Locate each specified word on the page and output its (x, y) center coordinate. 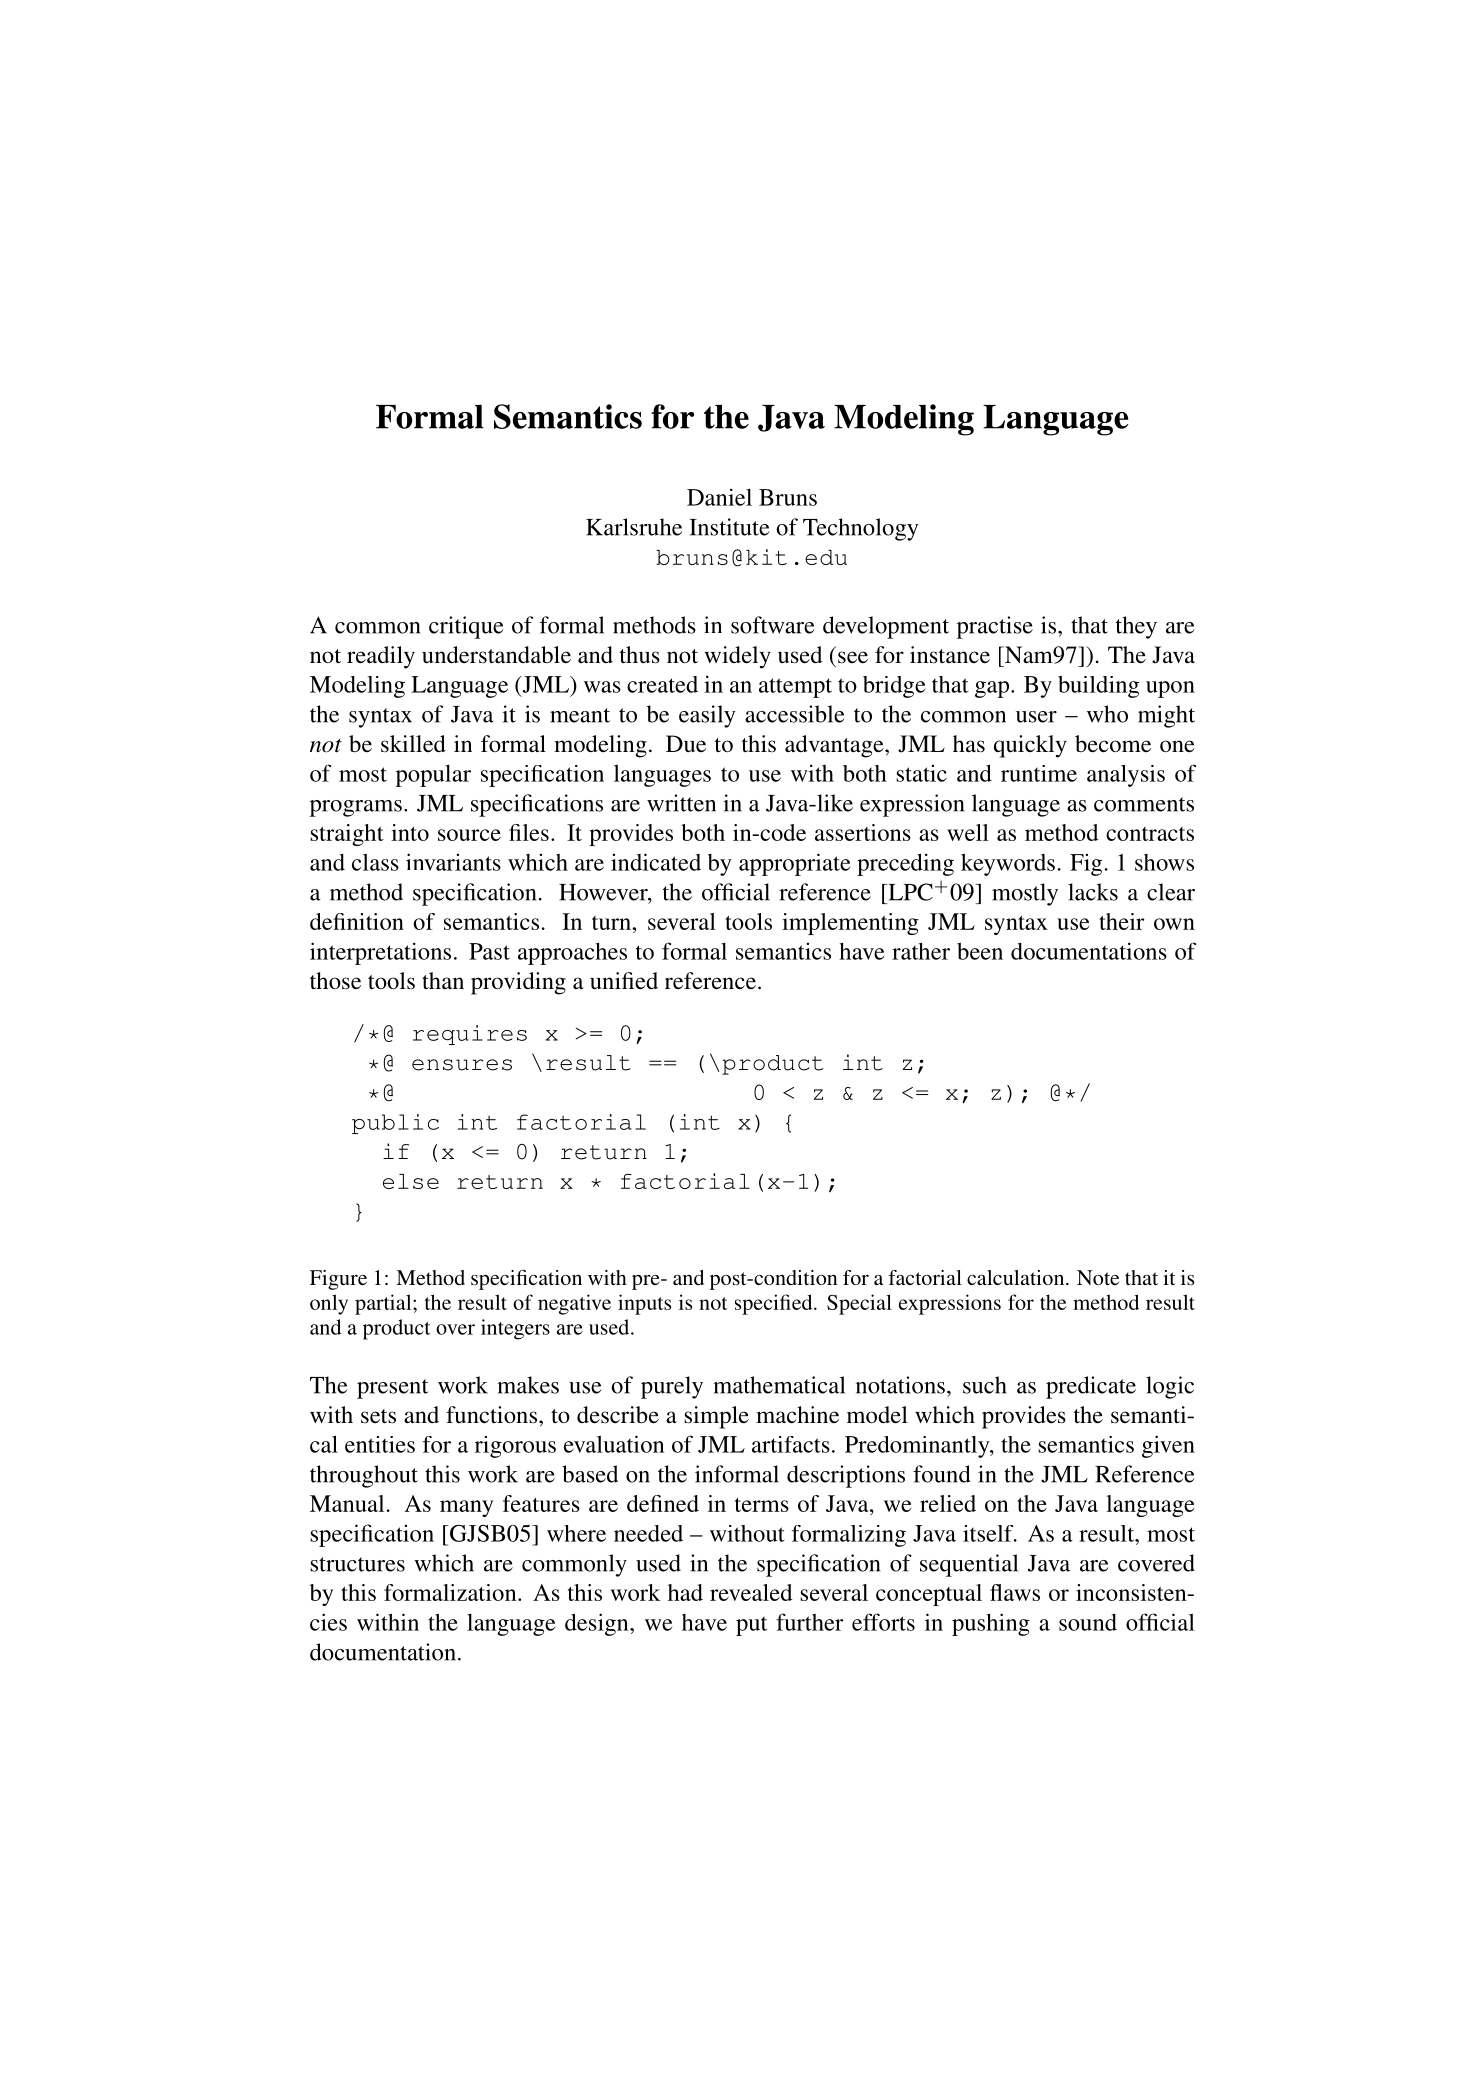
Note (1098, 1277)
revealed (751, 1592)
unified (624, 981)
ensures (462, 1065)
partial (384, 1304)
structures (357, 1564)
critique (466, 627)
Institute (729, 527)
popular (433, 776)
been (980, 951)
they (1136, 627)
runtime (1039, 773)
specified (775, 1304)
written (681, 803)
